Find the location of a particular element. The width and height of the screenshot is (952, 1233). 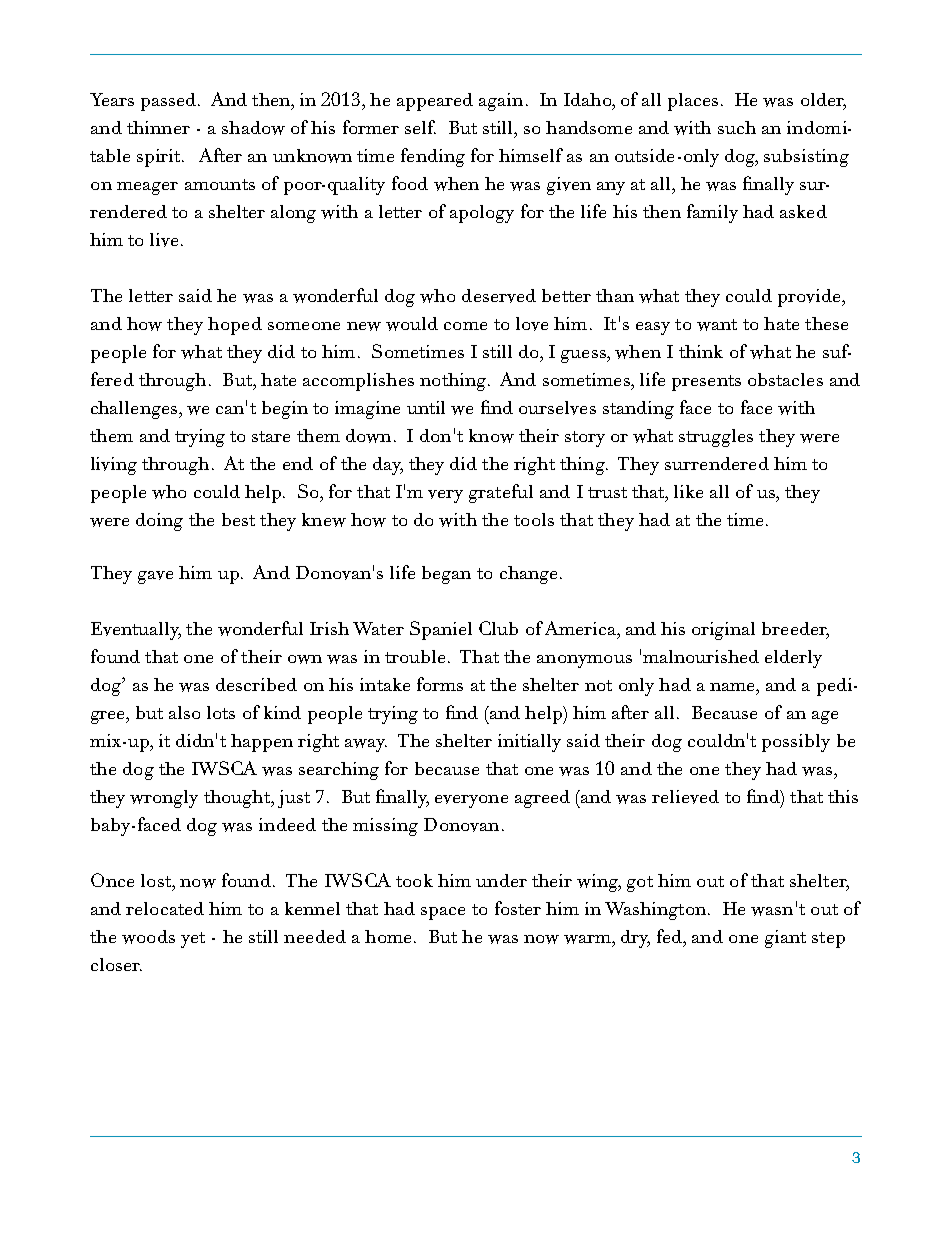

giant is located at coordinates (785, 939).
